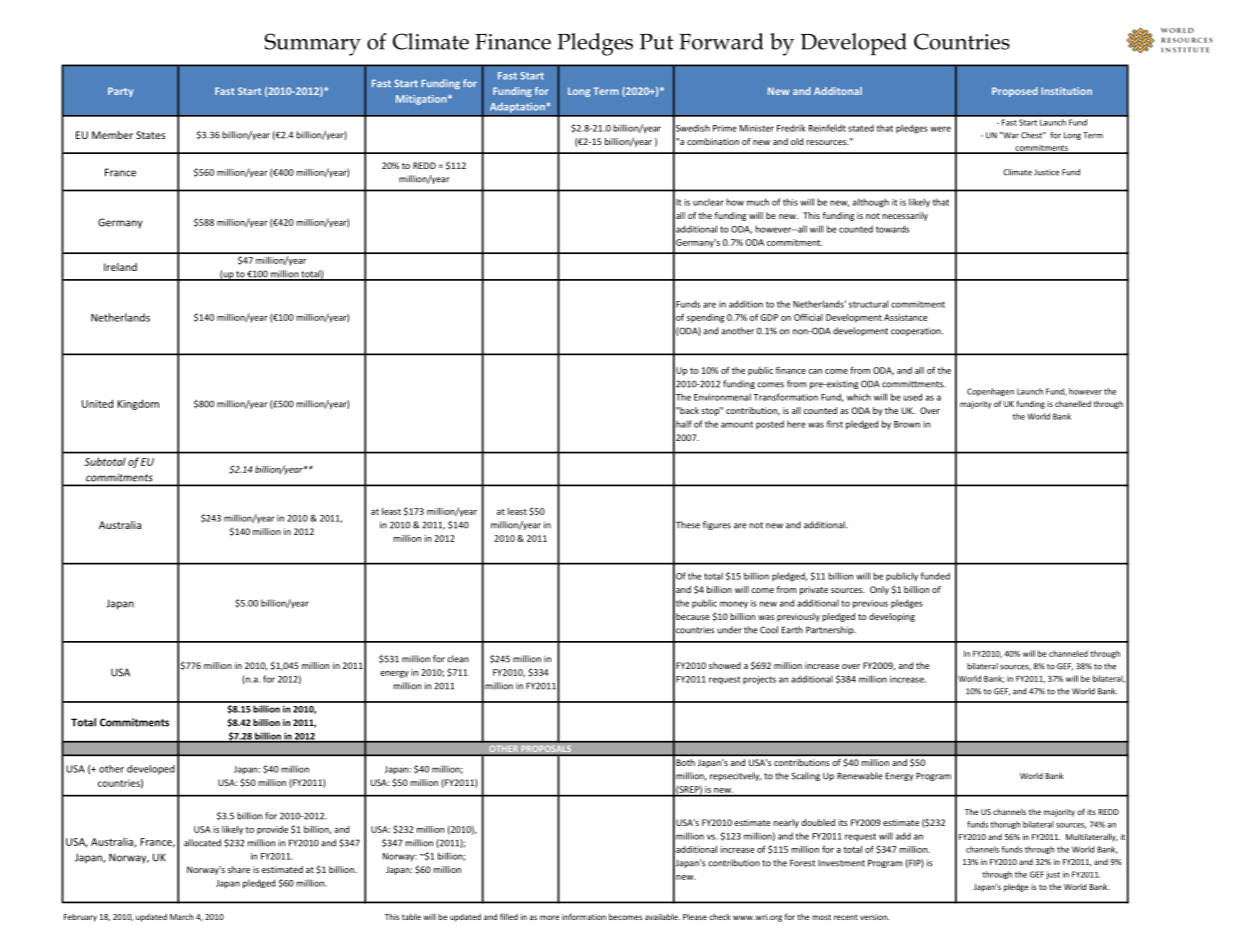 Image resolution: width=1233 pixels, height=952 pixels. Describe the element at coordinates (120, 92) in the screenshot. I see `Party` at that location.
